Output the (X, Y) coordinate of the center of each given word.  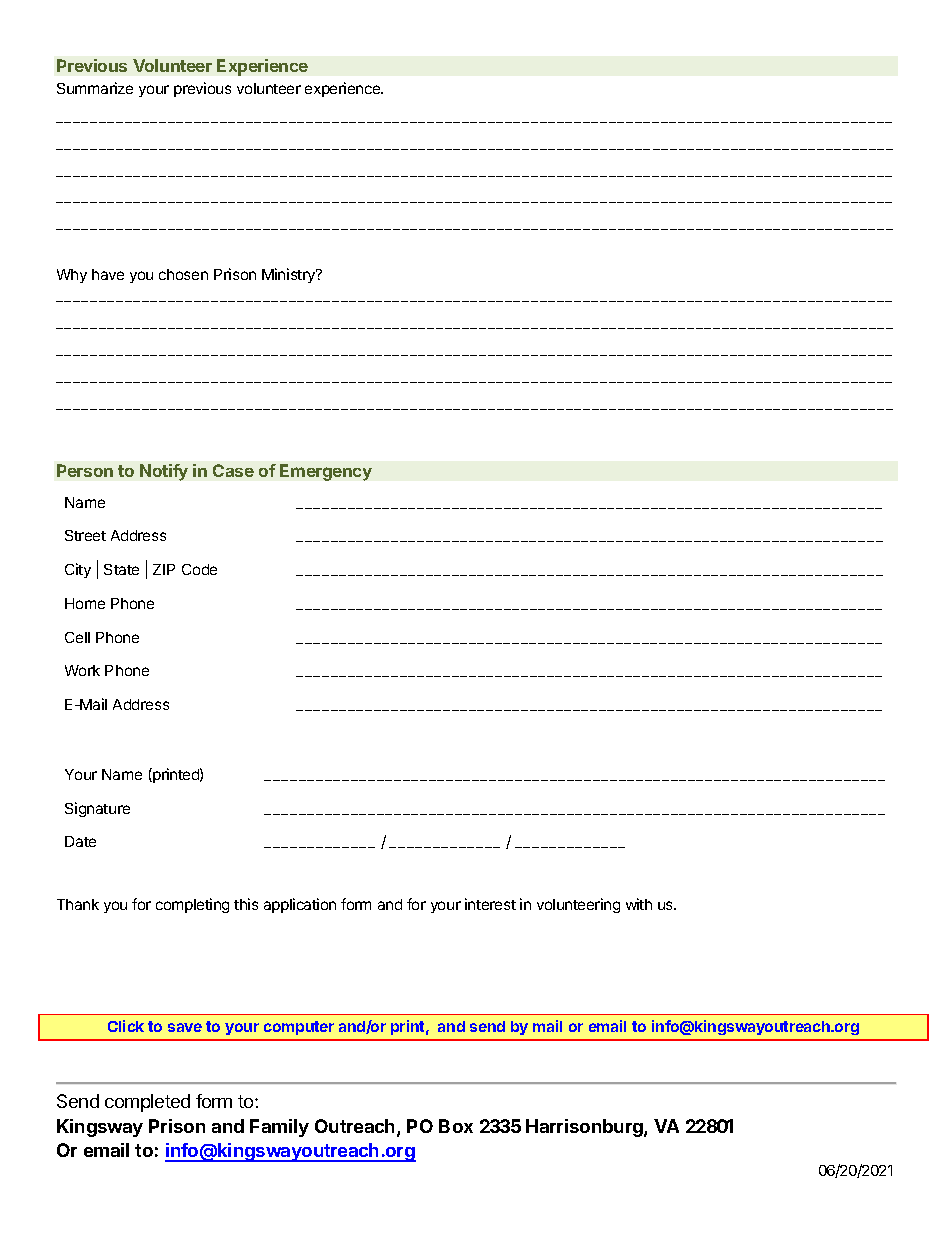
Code (199, 569)
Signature (97, 809)
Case (233, 470)
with (639, 904)
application (300, 905)
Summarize (95, 88)
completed (147, 1103)
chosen (183, 274)
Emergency (326, 472)
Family (279, 1128)
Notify (164, 472)
